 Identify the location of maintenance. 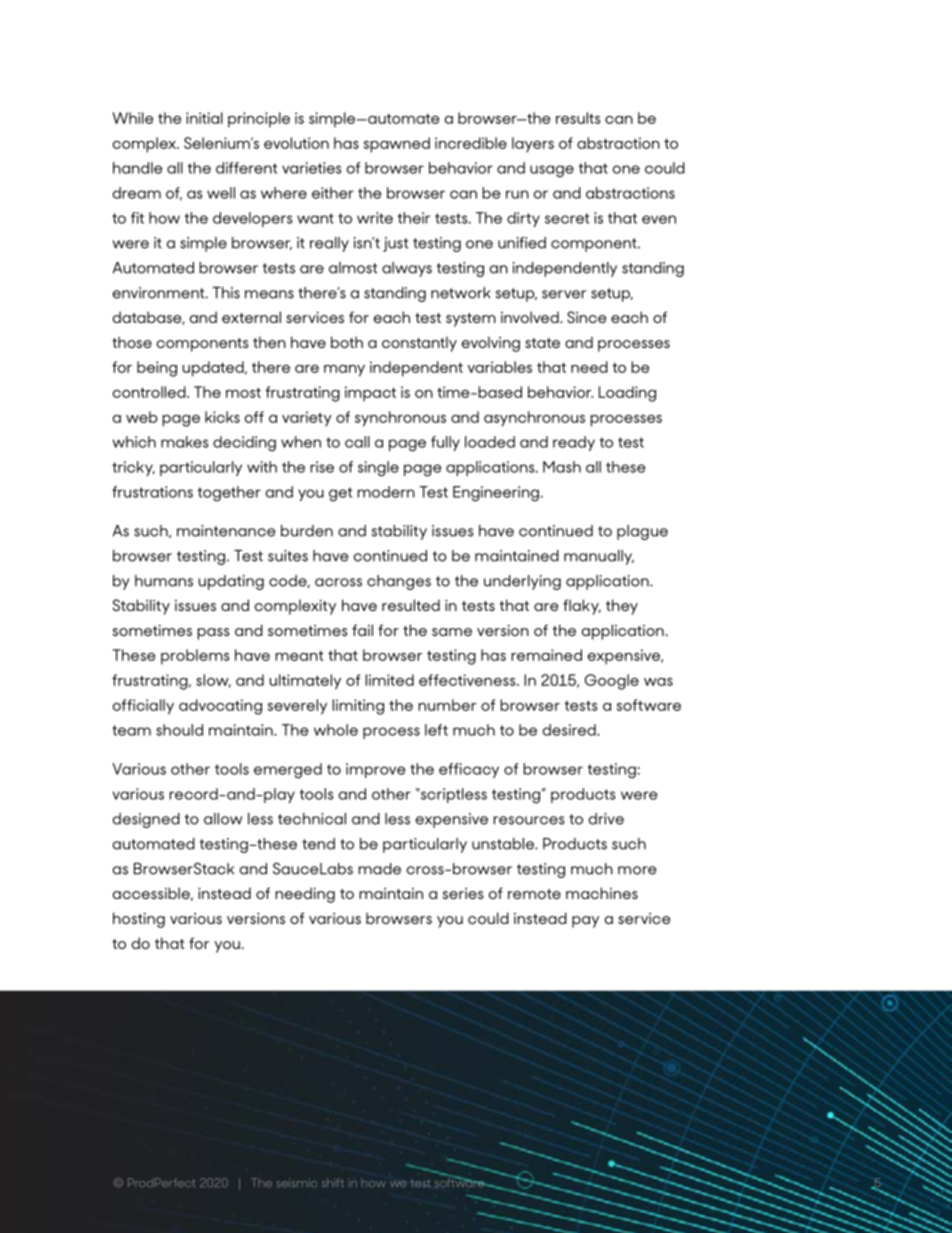
(226, 531).
